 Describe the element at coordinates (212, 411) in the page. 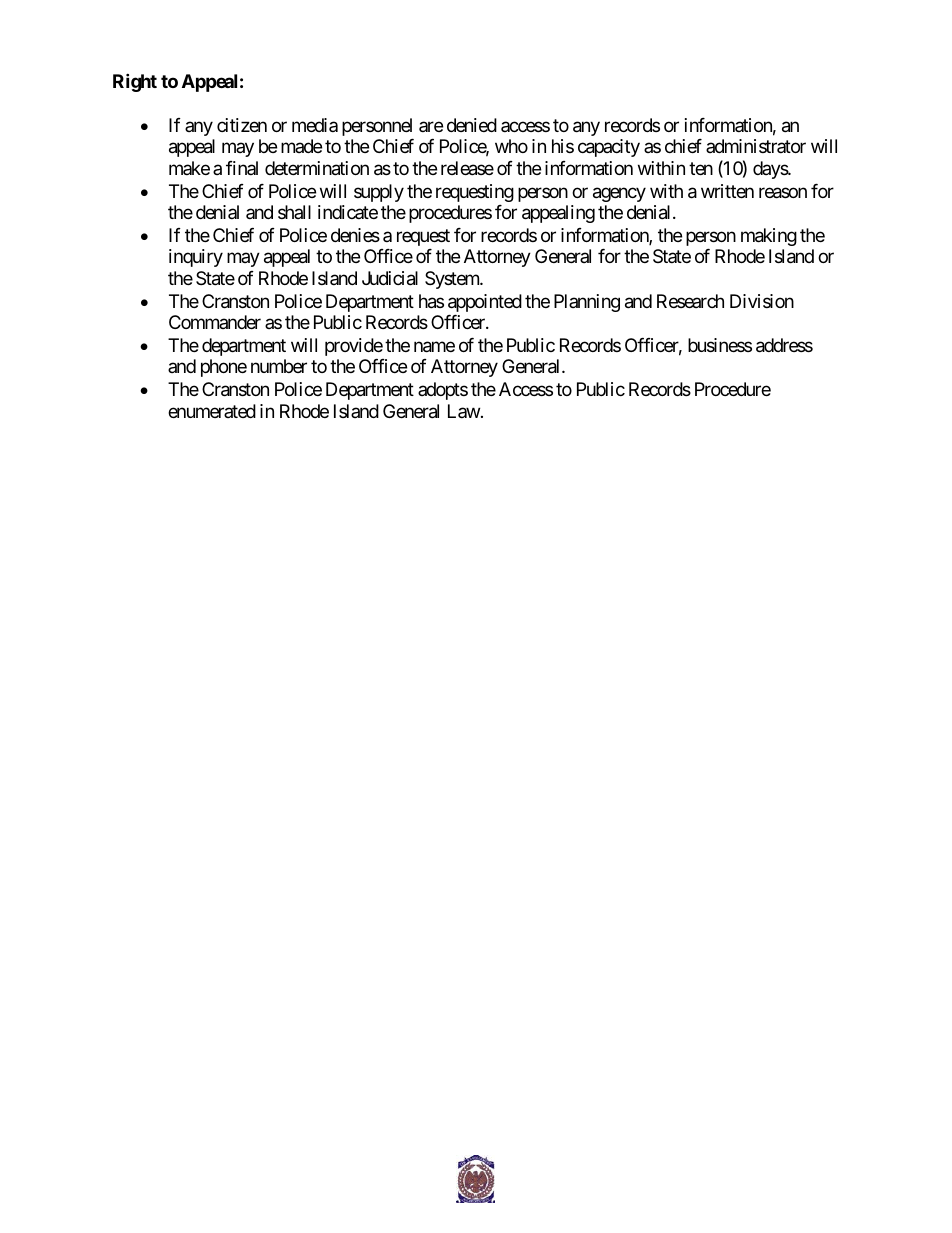

I see `enumerated` at that location.
